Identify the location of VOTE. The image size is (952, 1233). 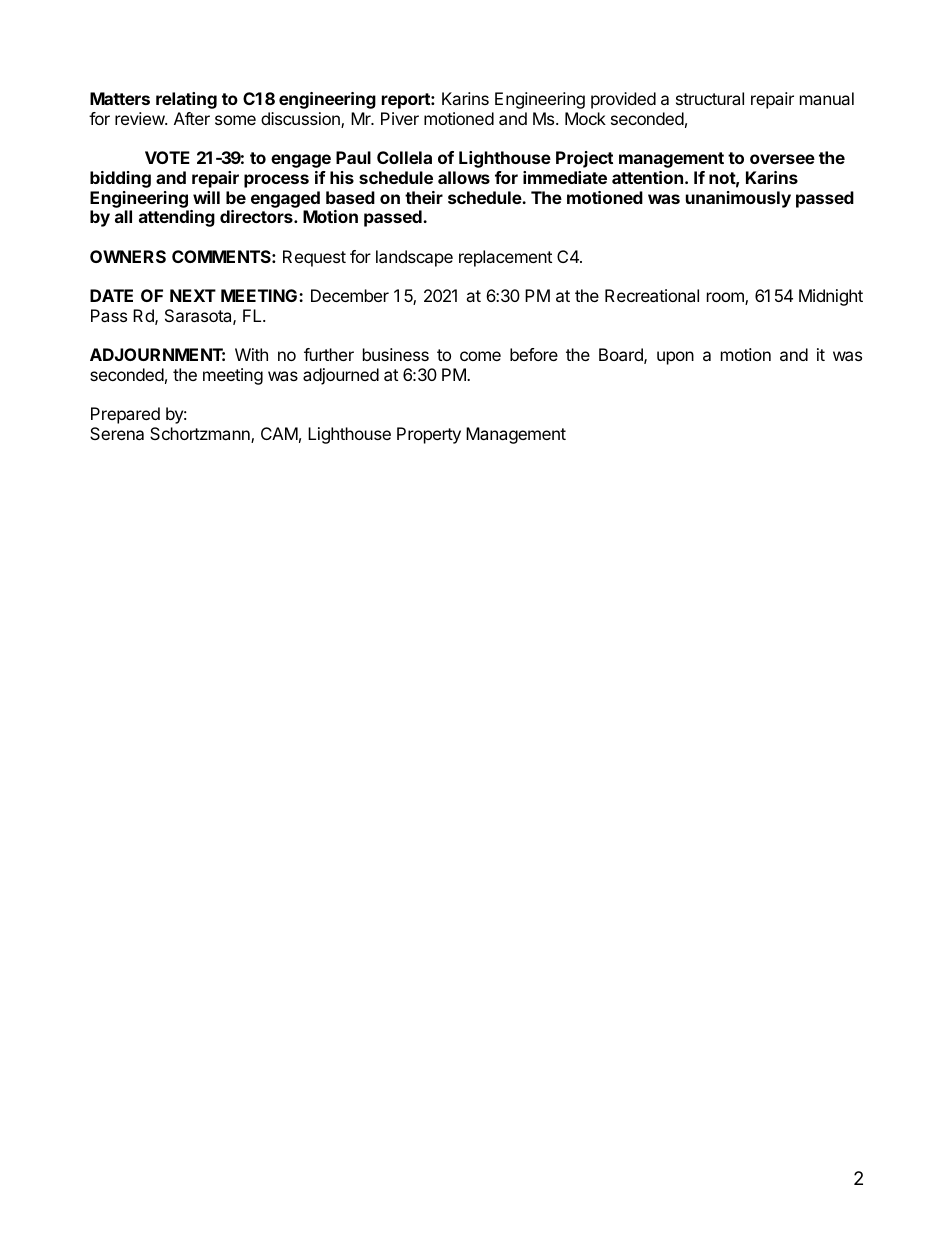
(167, 157).
